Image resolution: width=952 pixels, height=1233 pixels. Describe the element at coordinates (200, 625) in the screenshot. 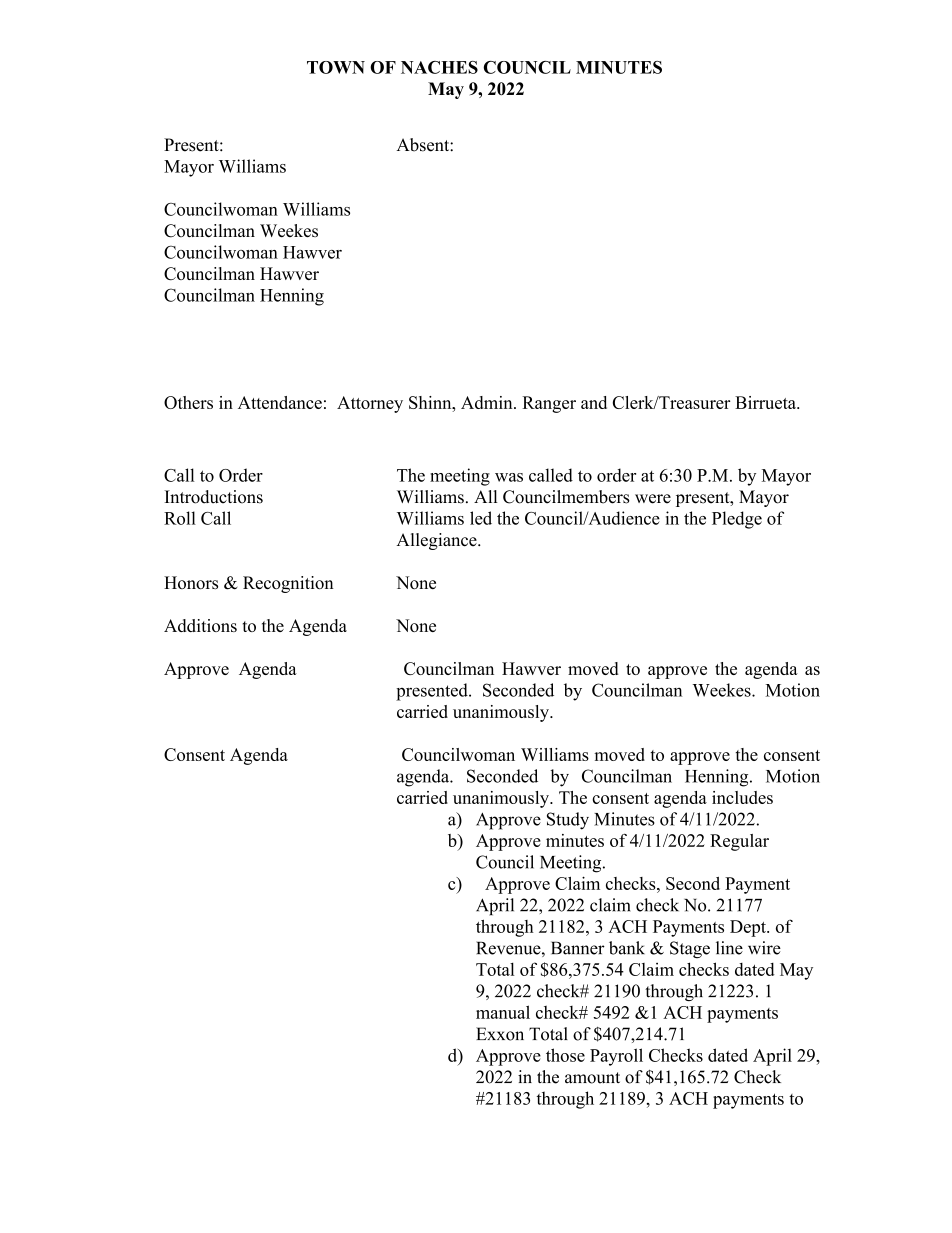

I see `Additions` at that location.
